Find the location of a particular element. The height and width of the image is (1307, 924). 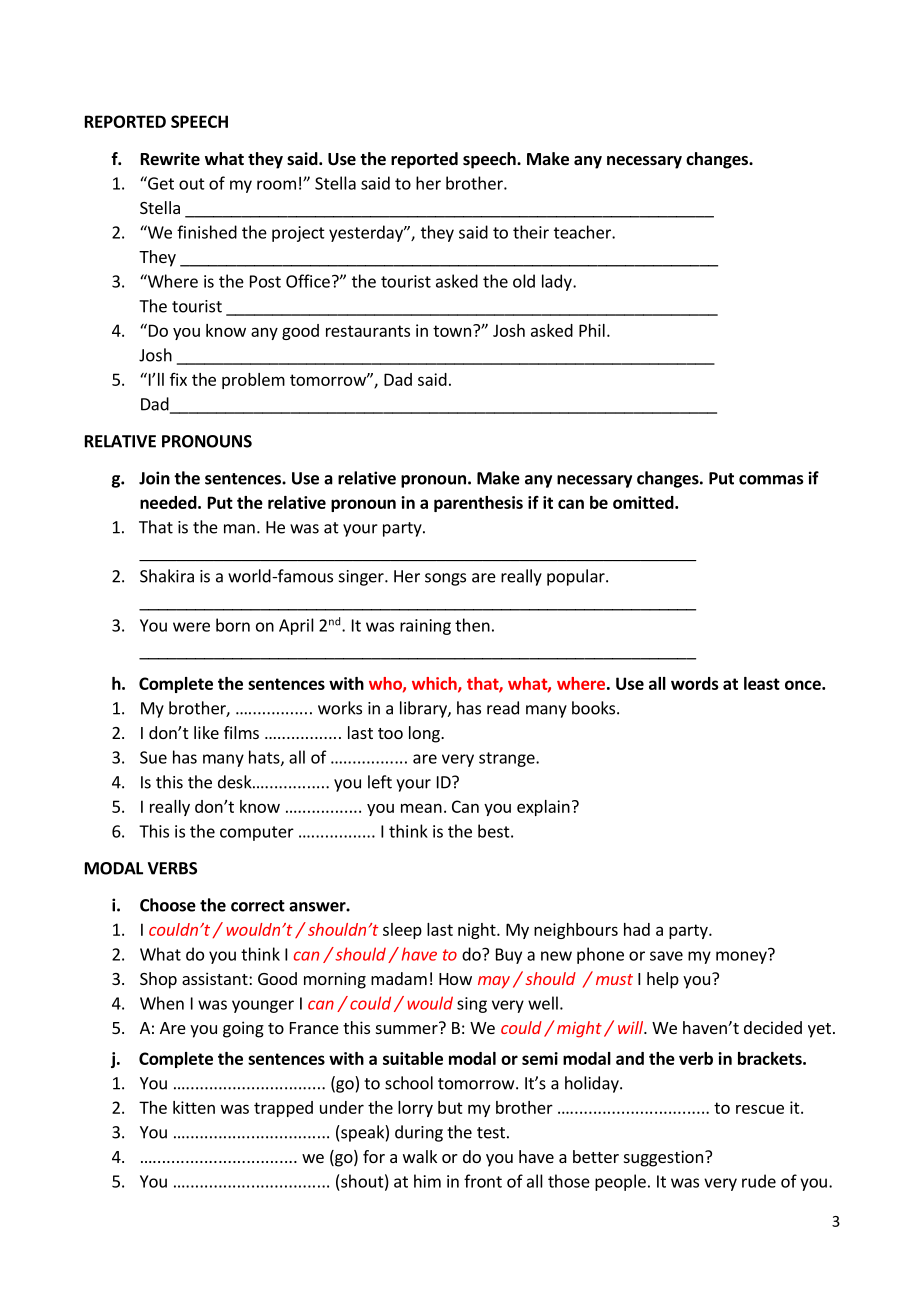

commas is located at coordinates (771, 480).
